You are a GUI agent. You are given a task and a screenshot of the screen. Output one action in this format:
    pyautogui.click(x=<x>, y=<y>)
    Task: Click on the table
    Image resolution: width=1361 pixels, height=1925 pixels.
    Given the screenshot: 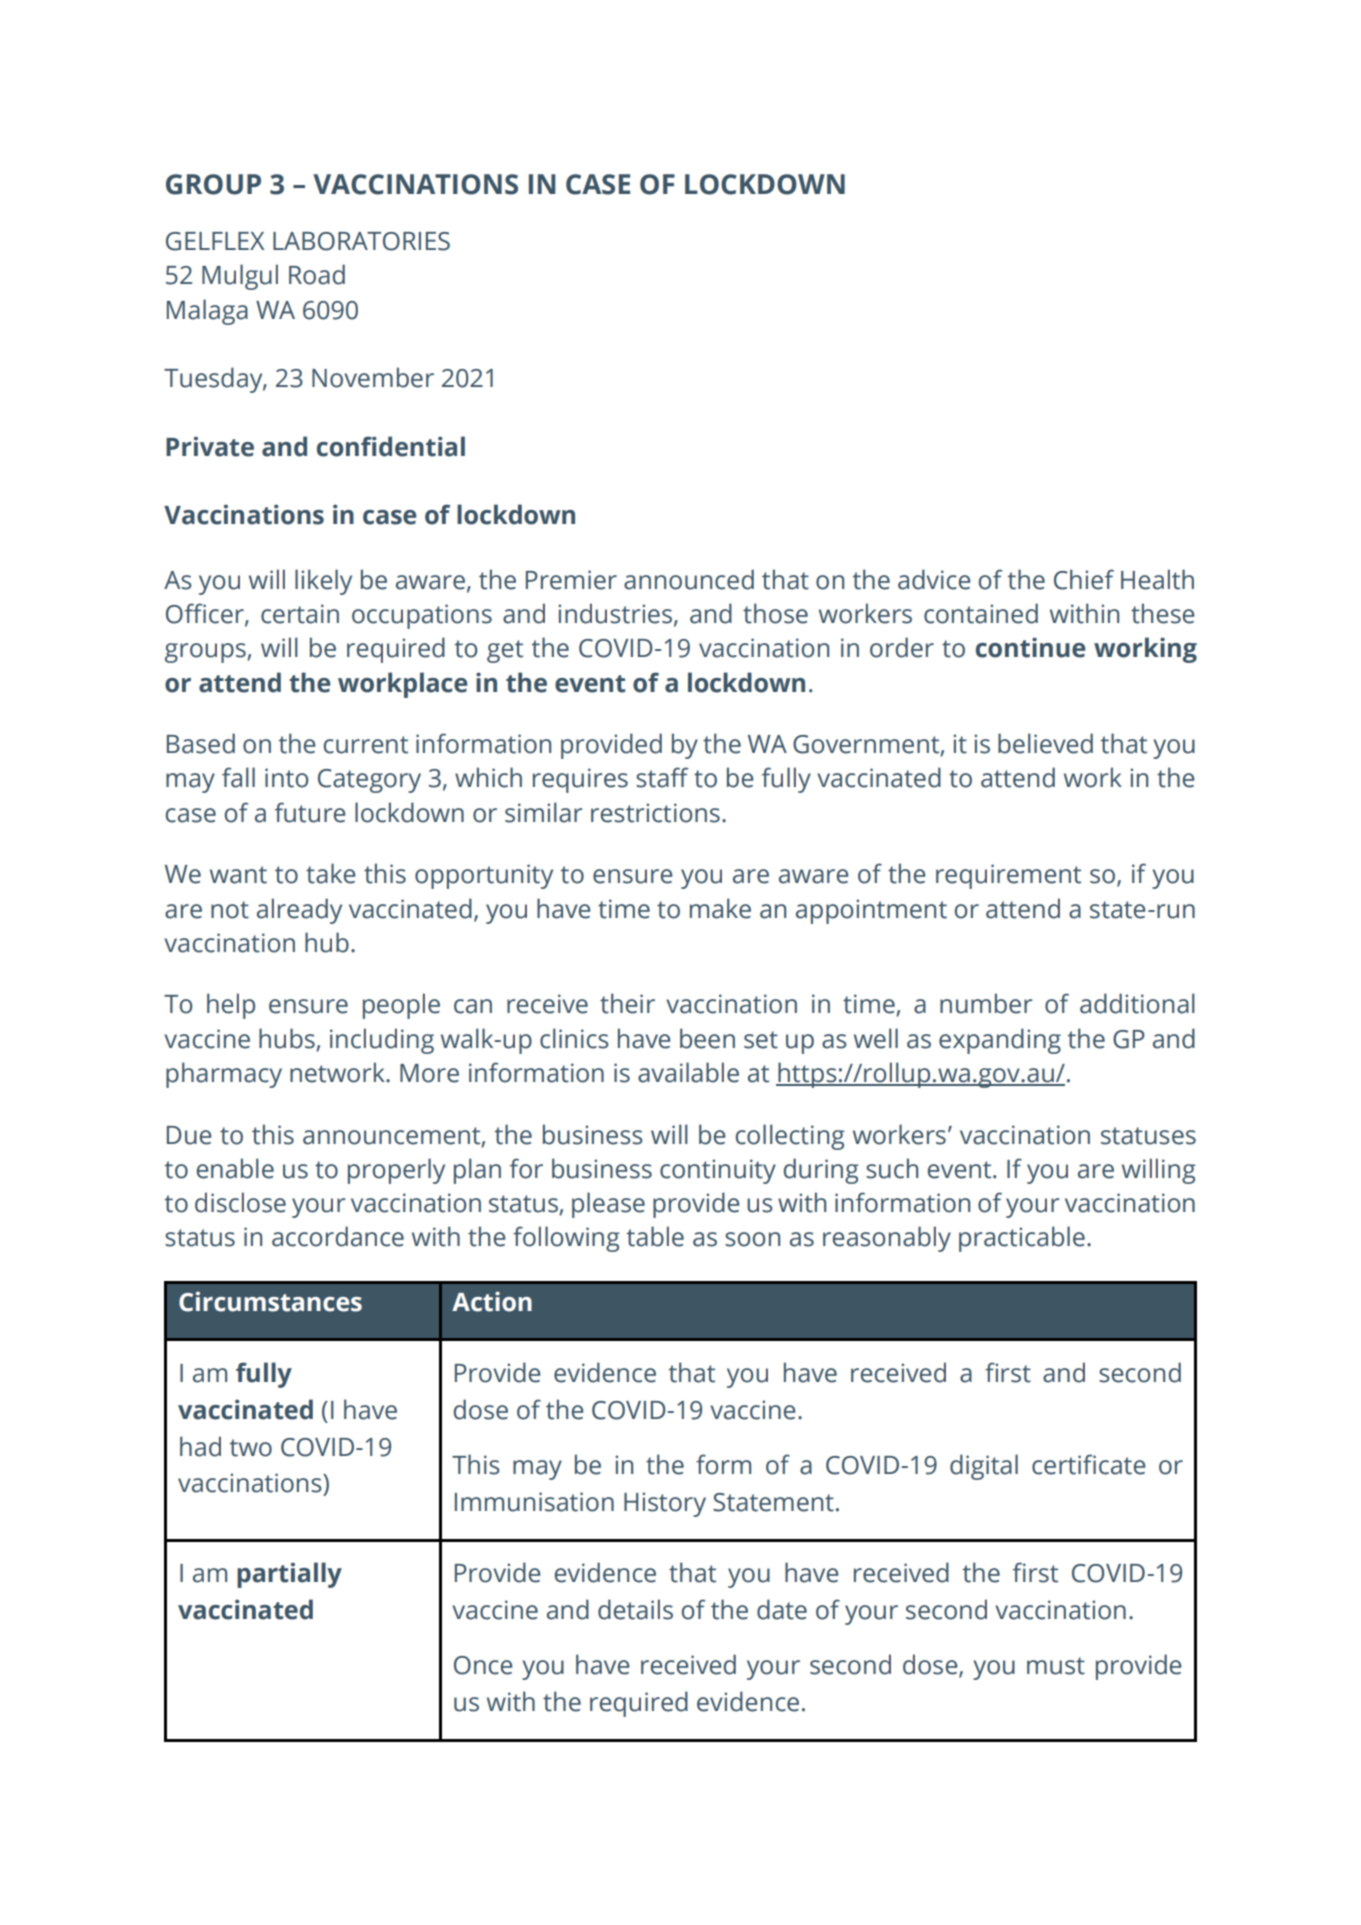 What is the action you would take?
    pyautogui.click(x=655, y=1236)
